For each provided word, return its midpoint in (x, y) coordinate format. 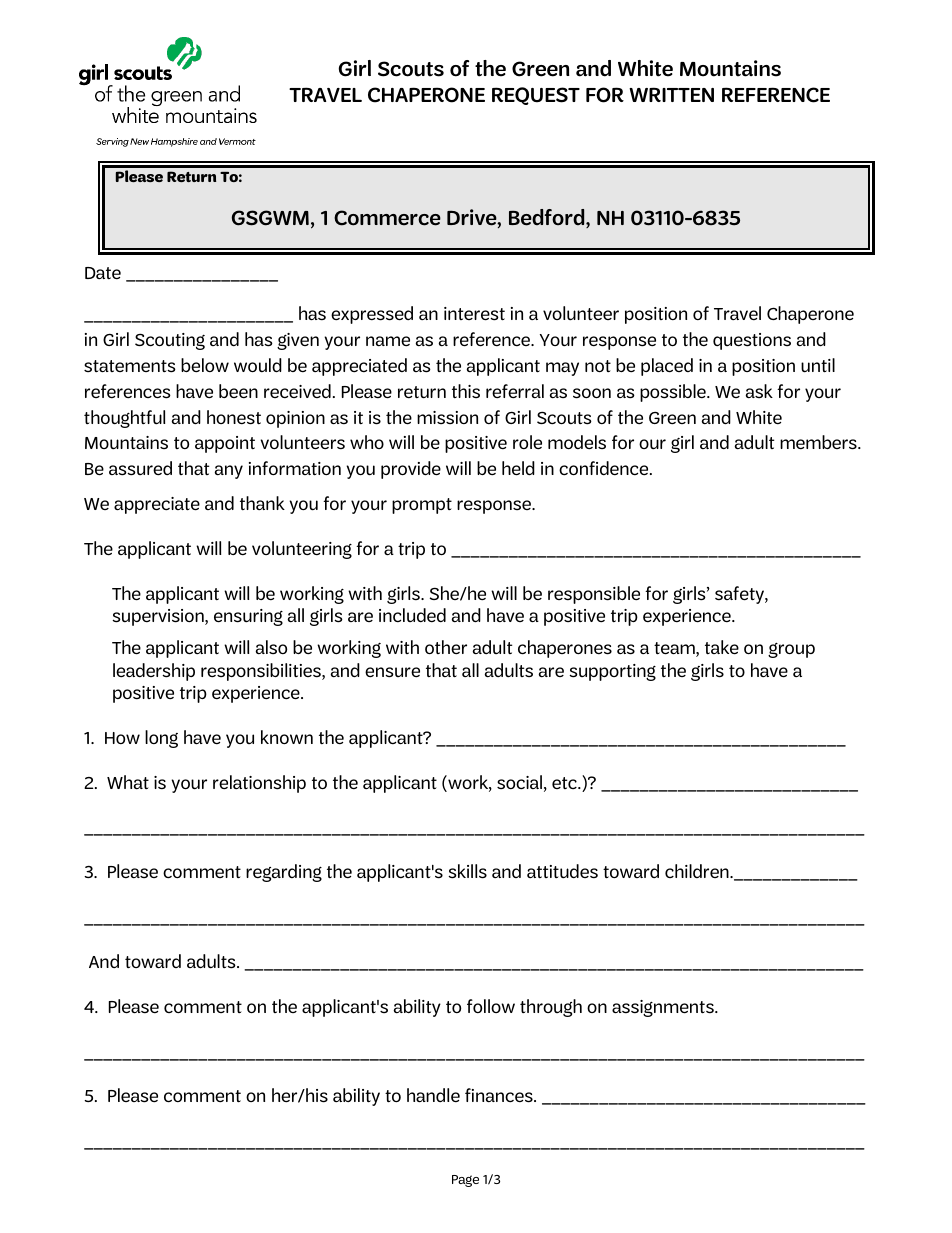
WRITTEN (671, 94)
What (128, 782)
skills (467, 871)
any (229, 472)
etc (565, 783)
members (819, 442)
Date (103, 273)
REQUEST (536, 96)
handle (433, 1095)
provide (411, 470)
